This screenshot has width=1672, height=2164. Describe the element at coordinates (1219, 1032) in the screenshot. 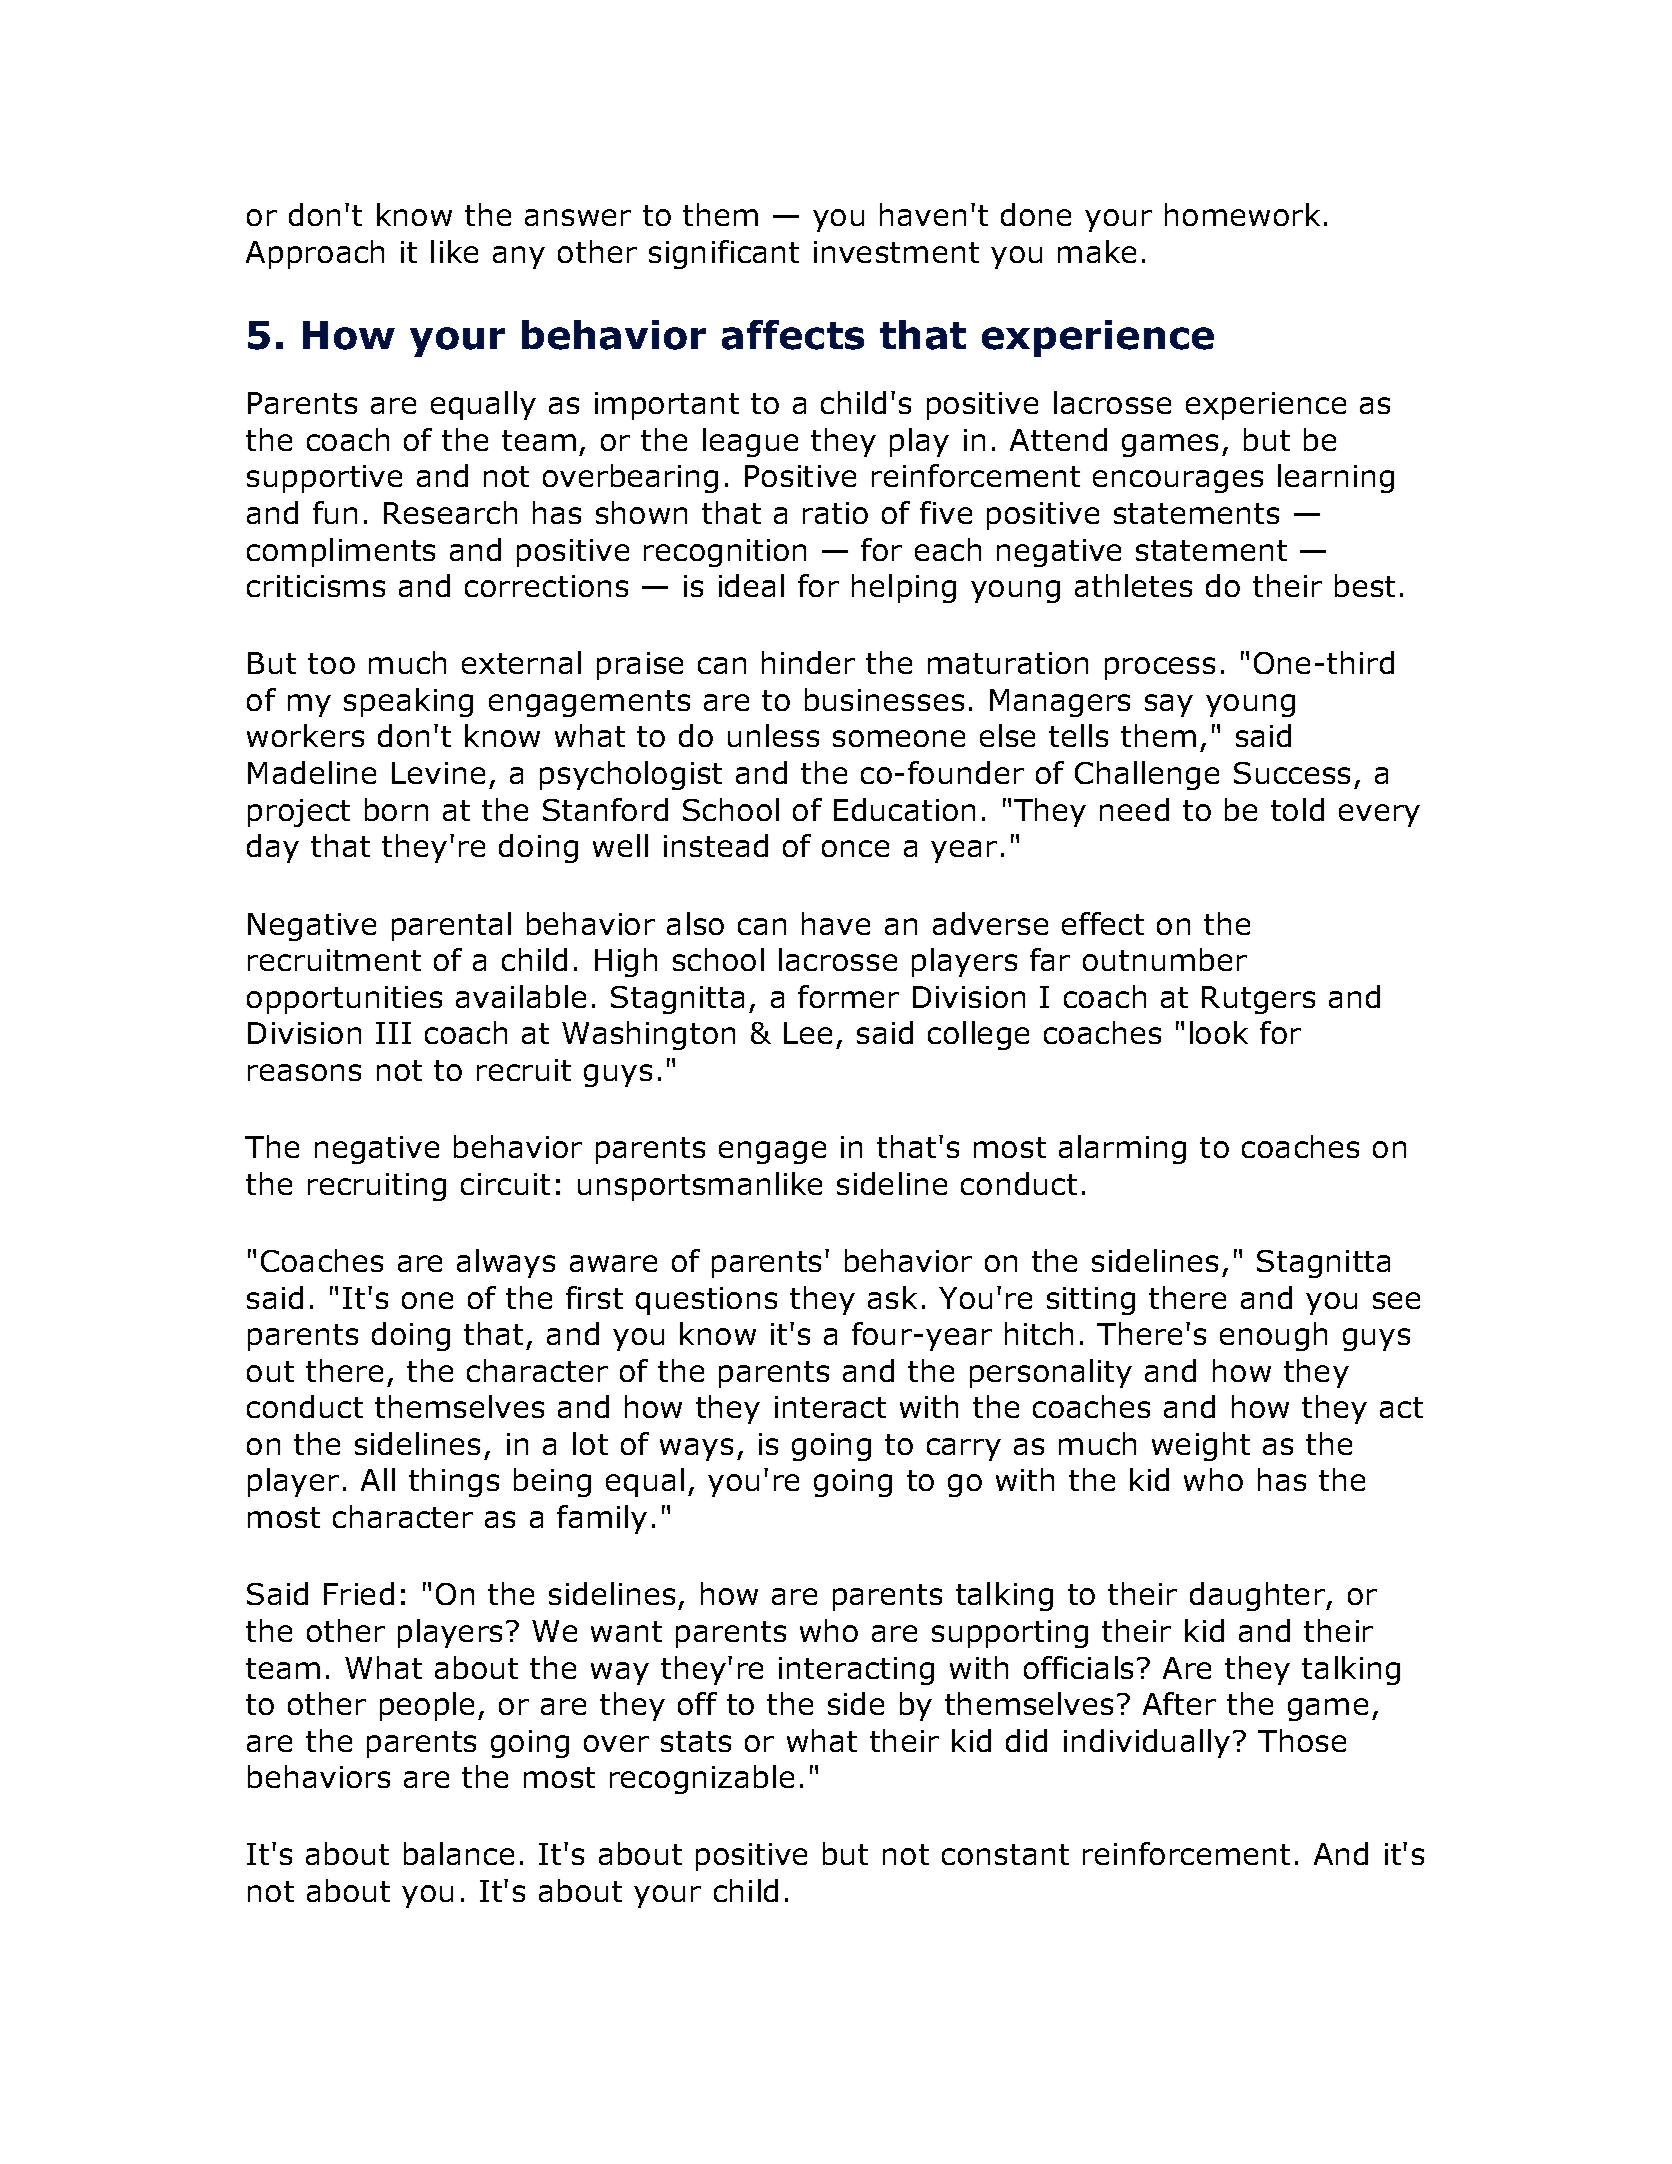

I see `look` at that location.
